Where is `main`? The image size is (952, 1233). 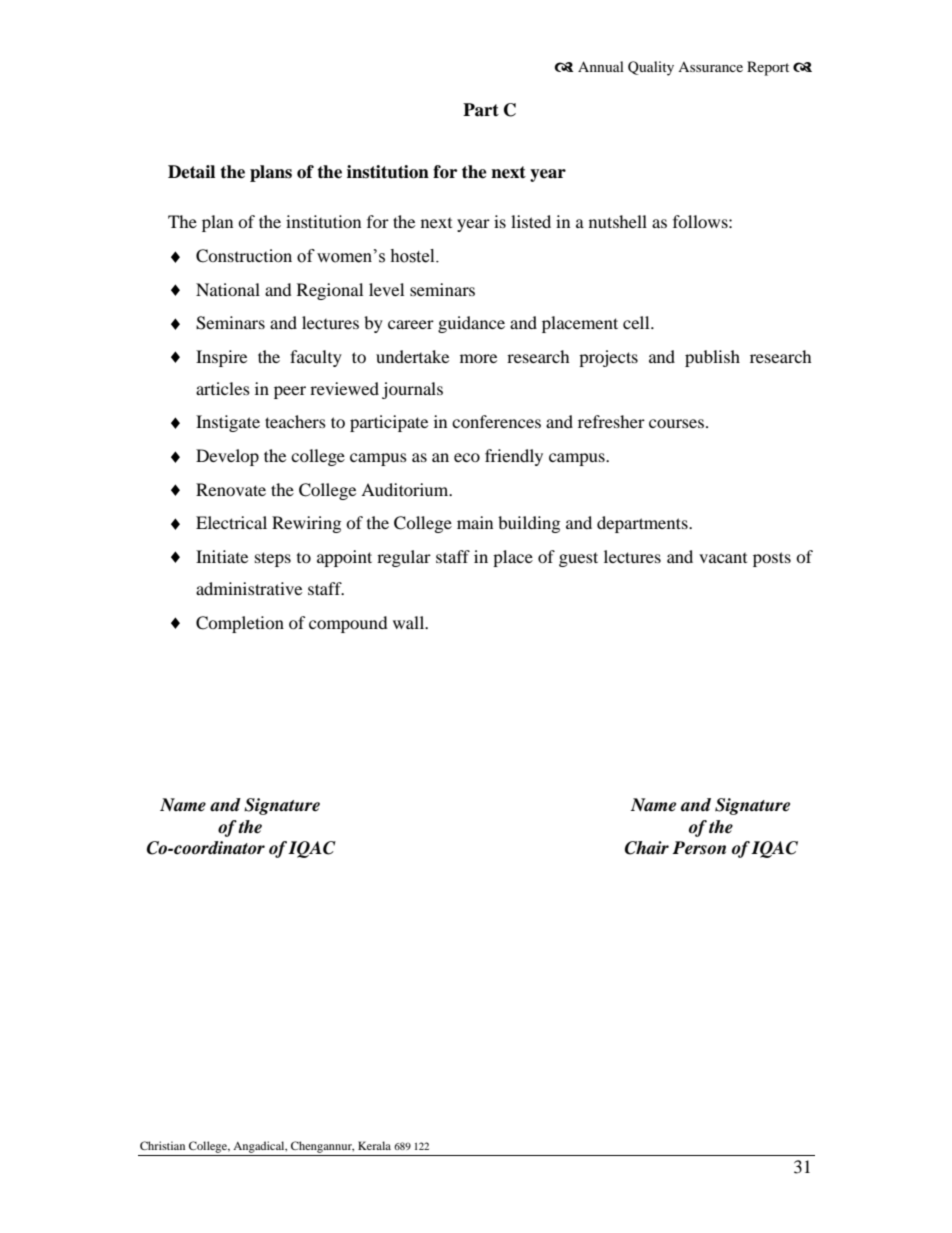 main is located at coordinates (475, 522).
